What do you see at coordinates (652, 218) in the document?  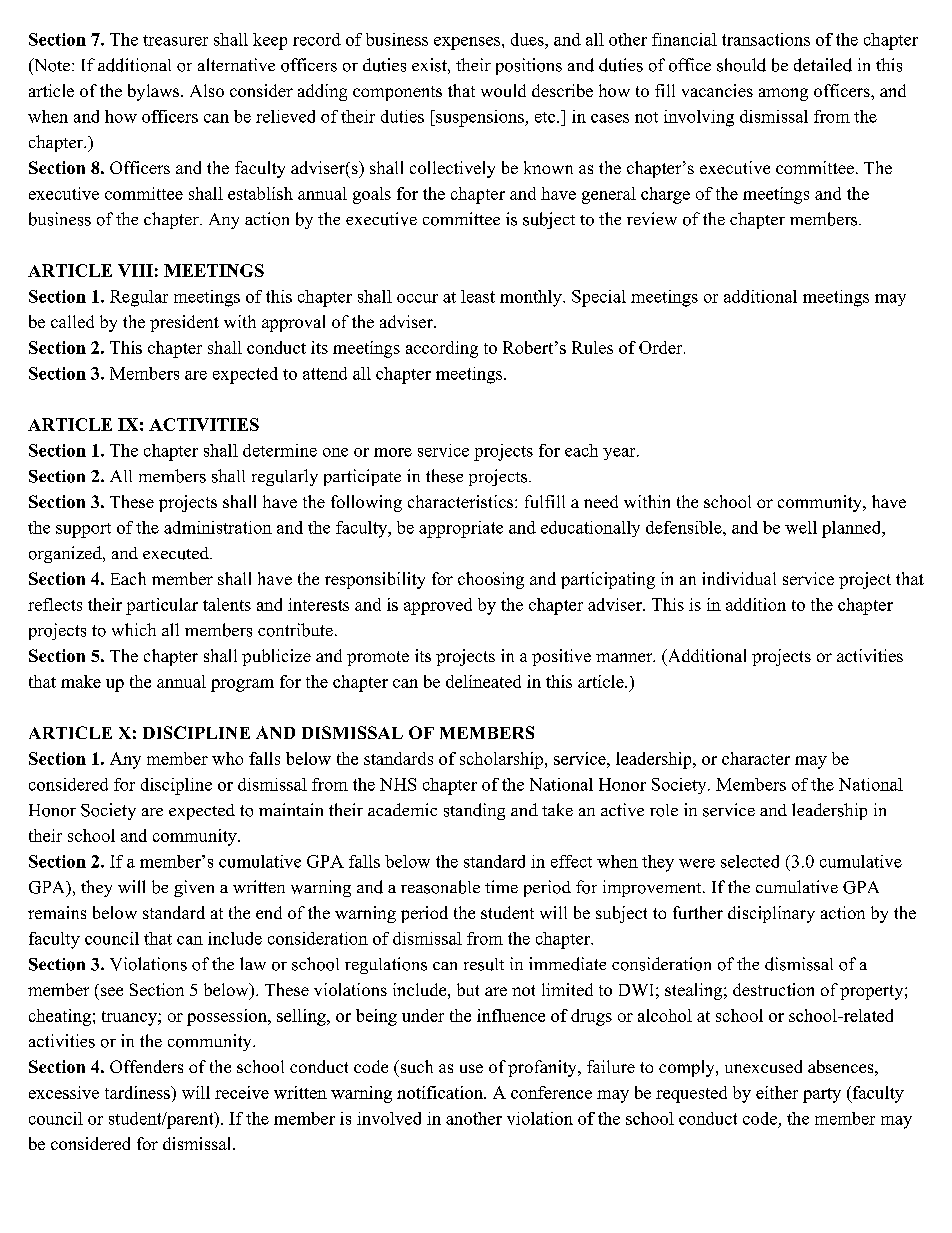 I see `review` at bounding box center [652, 218].
